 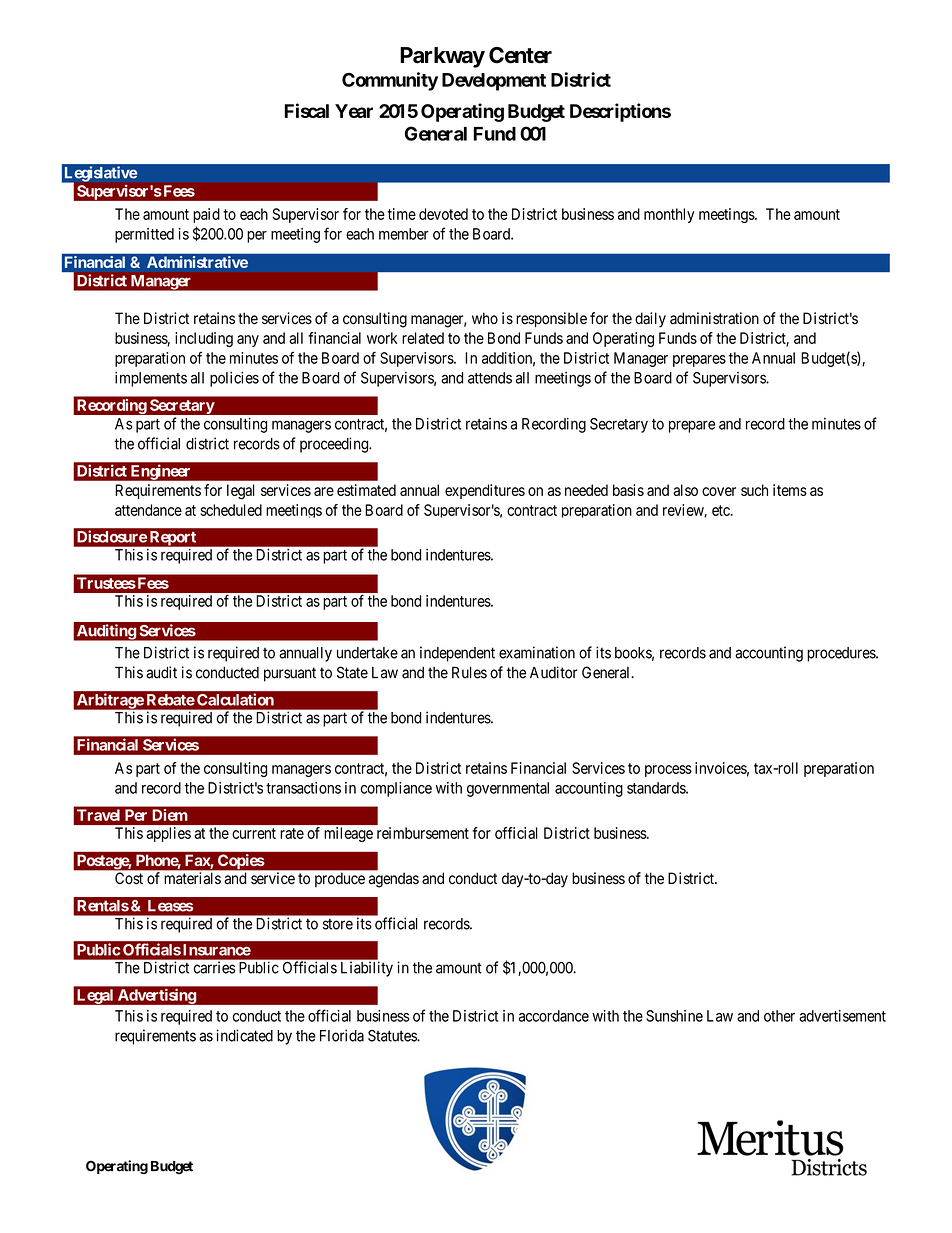 I want to click on accordance, so click(x=554, y=1016).
